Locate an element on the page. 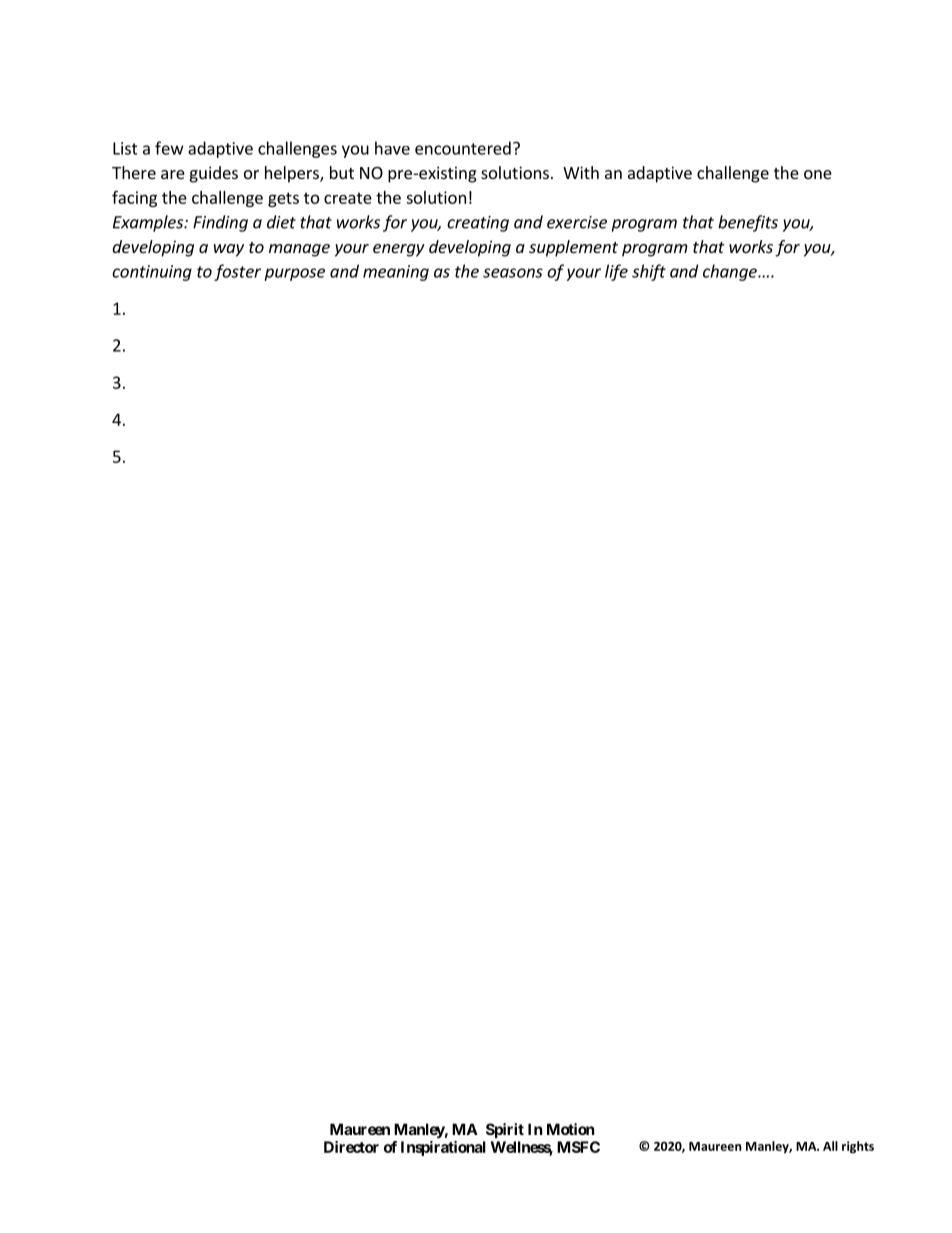 This document has height=1233, width=952. encountered is located at coordinates (463, 148).
